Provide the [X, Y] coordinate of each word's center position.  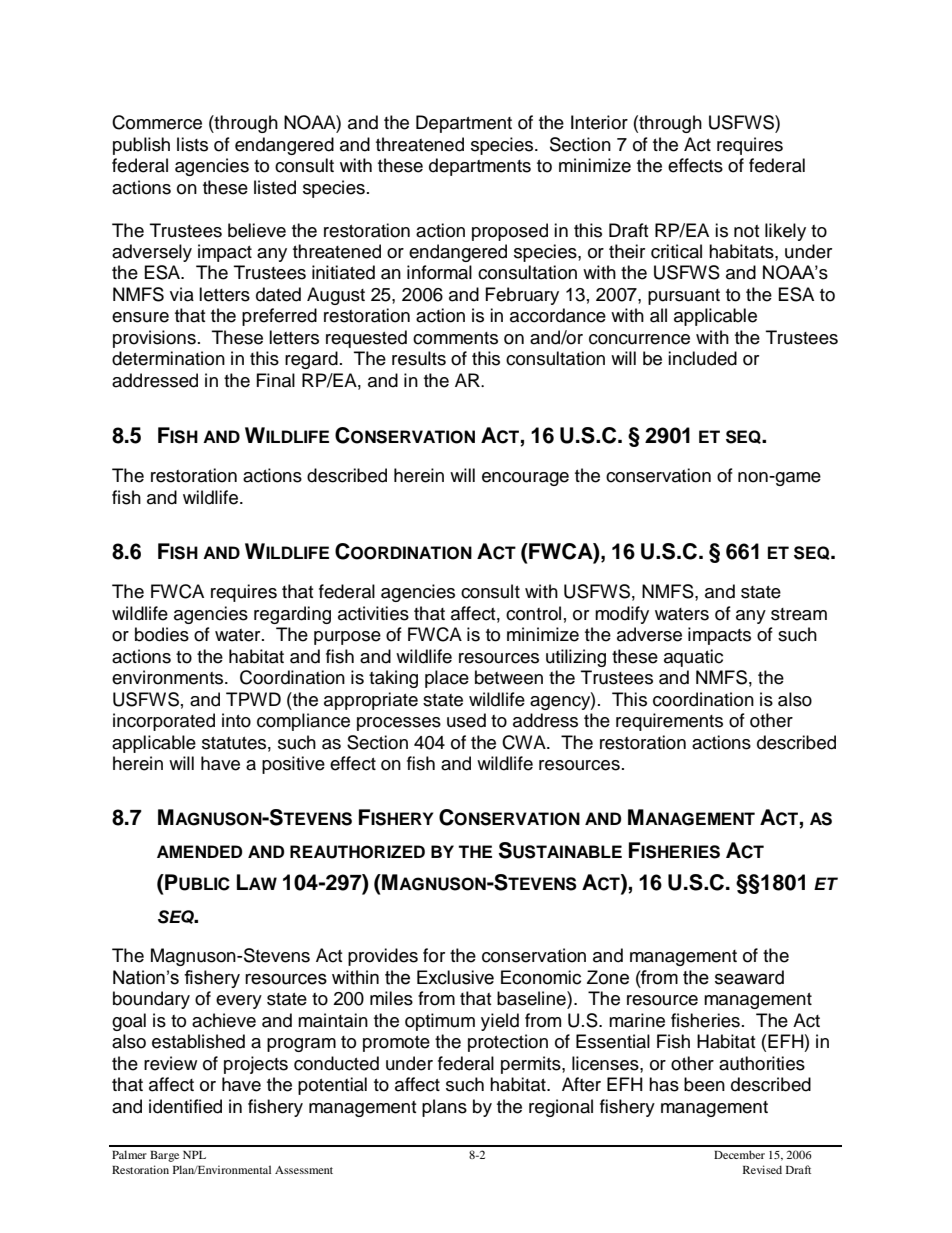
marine [637, 1020]
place [447, 679]
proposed [510, 232]
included [702, 358]
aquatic [693, 658]
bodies [162, 634]
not [746, 231]
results [419, 358]
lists [192, 144]
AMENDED [199, 851]
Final [276, 380]
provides [383, 957]
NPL [194, 1155]
